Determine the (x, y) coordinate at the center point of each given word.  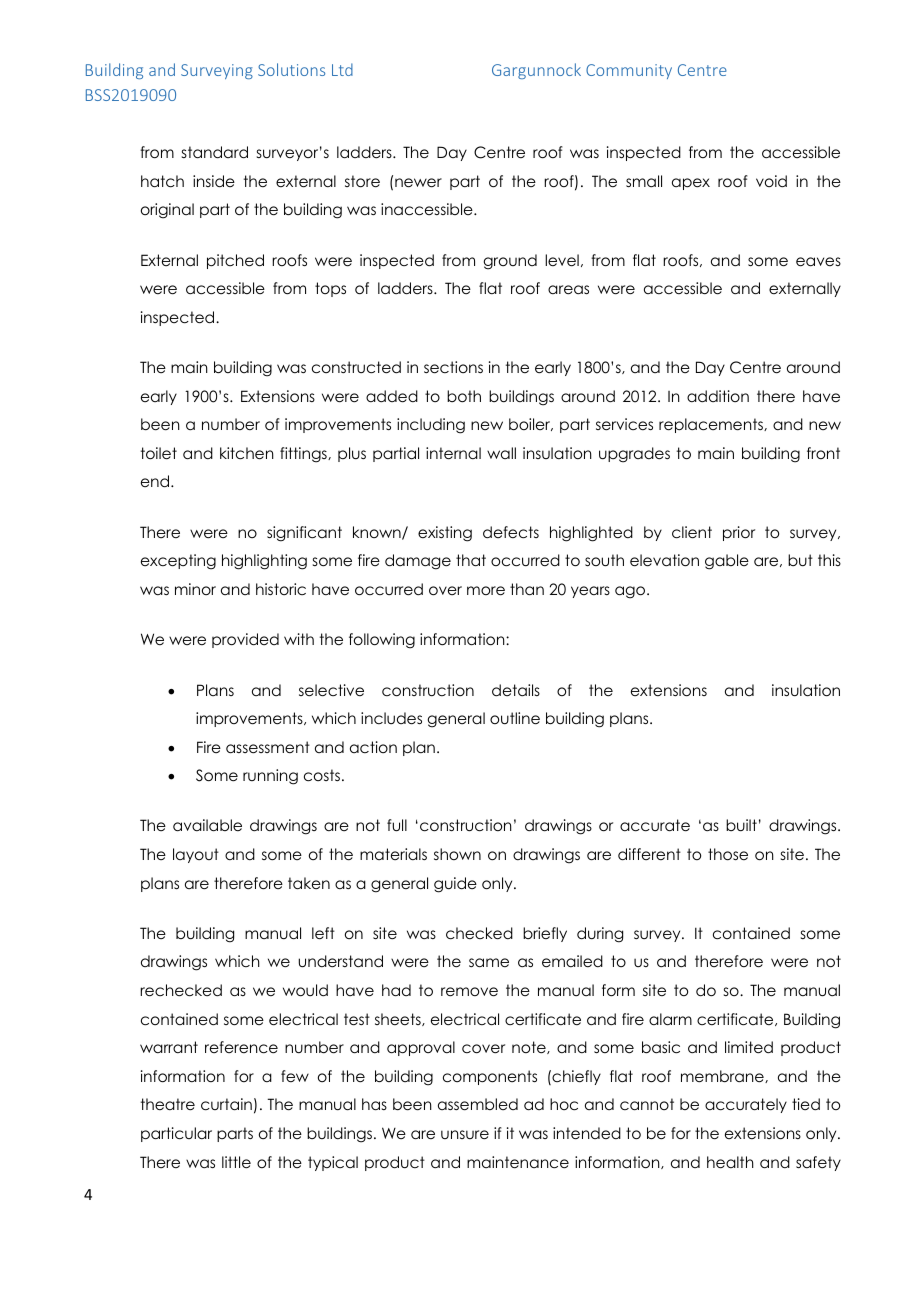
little (236, 1162)
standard (215, 152)
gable (727, 562)
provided (245, 640)
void (771, 181)
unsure (465, 1135)
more (486, 591)
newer (418, 183)
